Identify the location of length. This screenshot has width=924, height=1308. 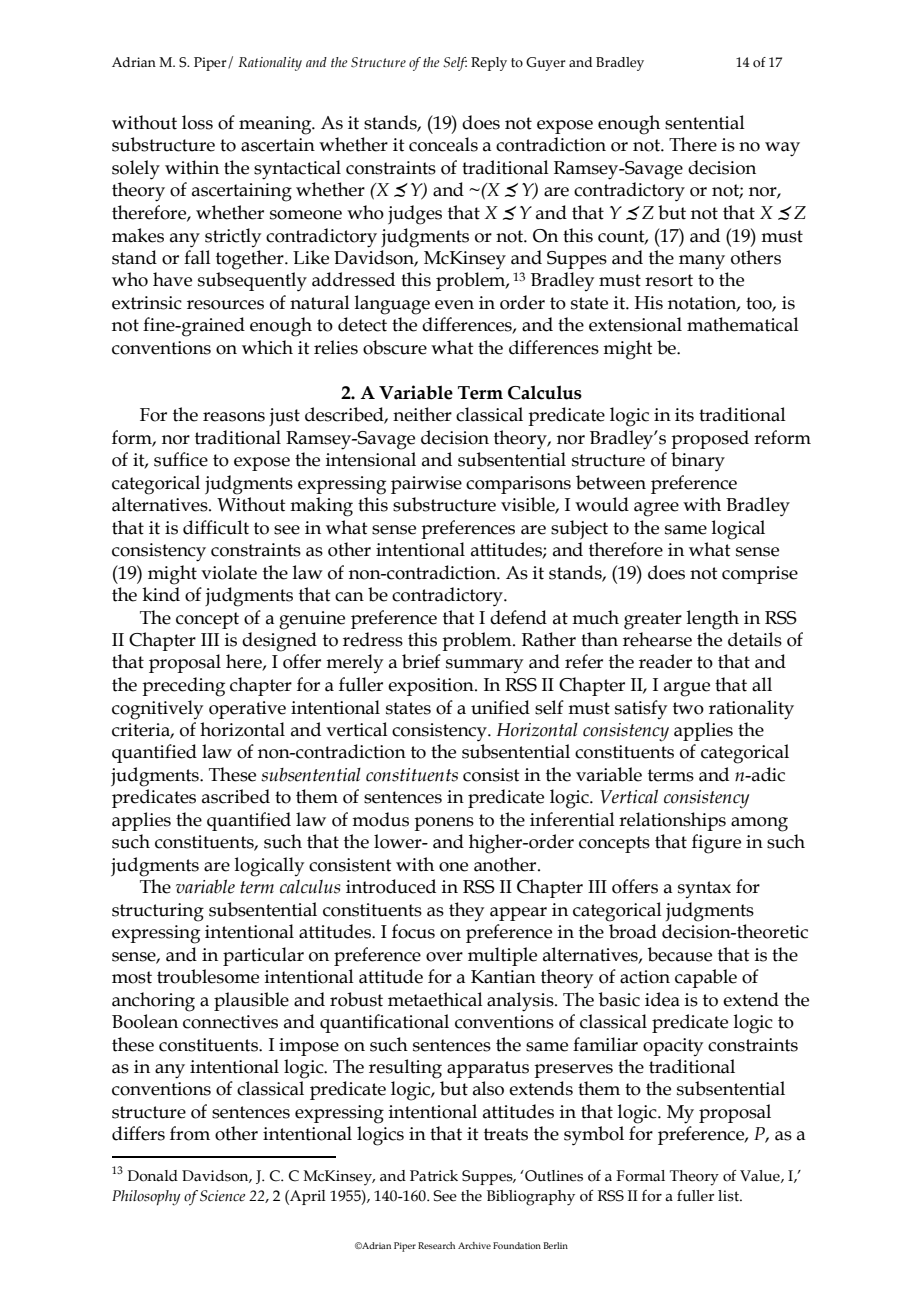
(713, 620).
